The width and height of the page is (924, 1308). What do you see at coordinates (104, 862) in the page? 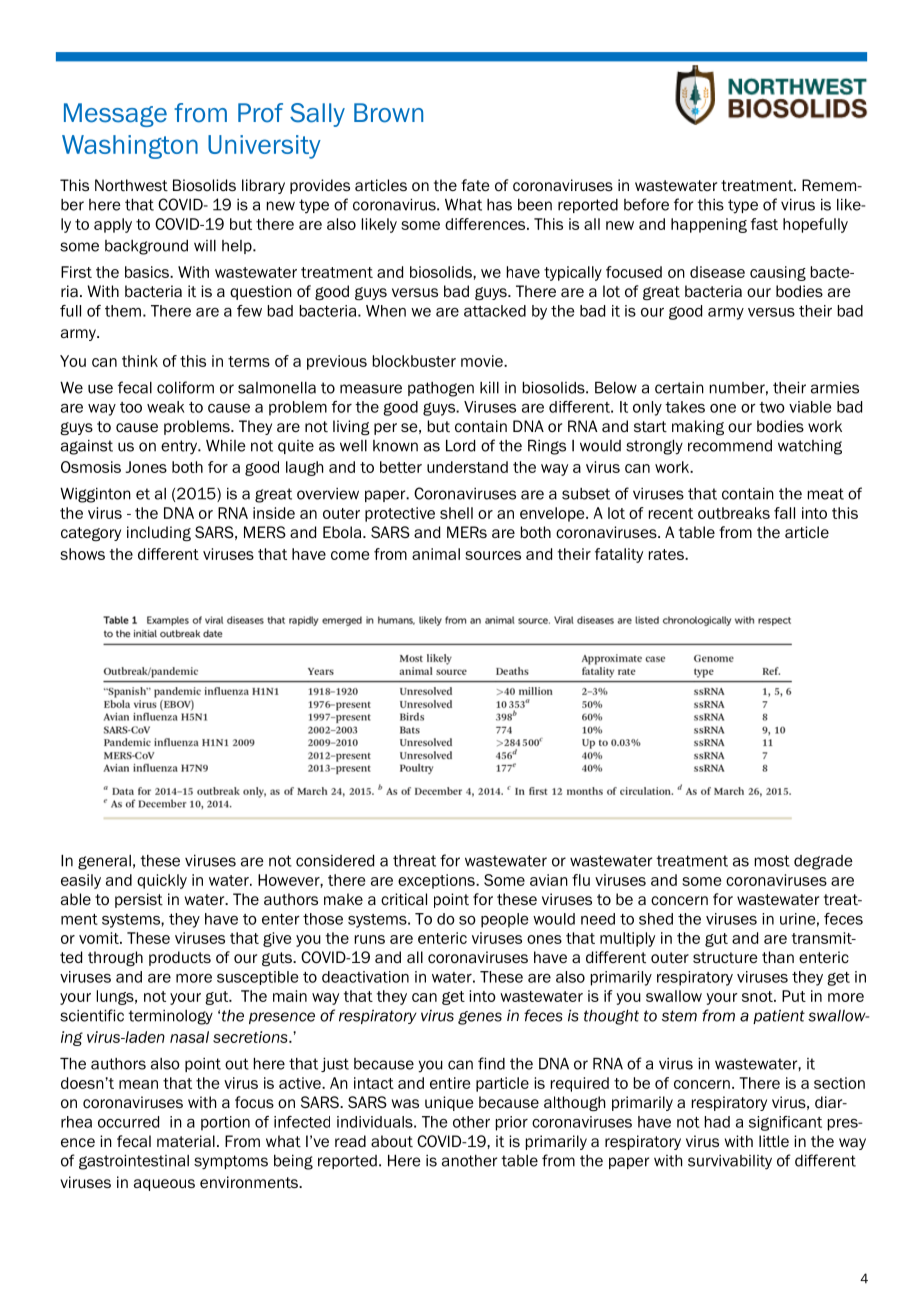
I see `general` at bounding box center [104, 862].
